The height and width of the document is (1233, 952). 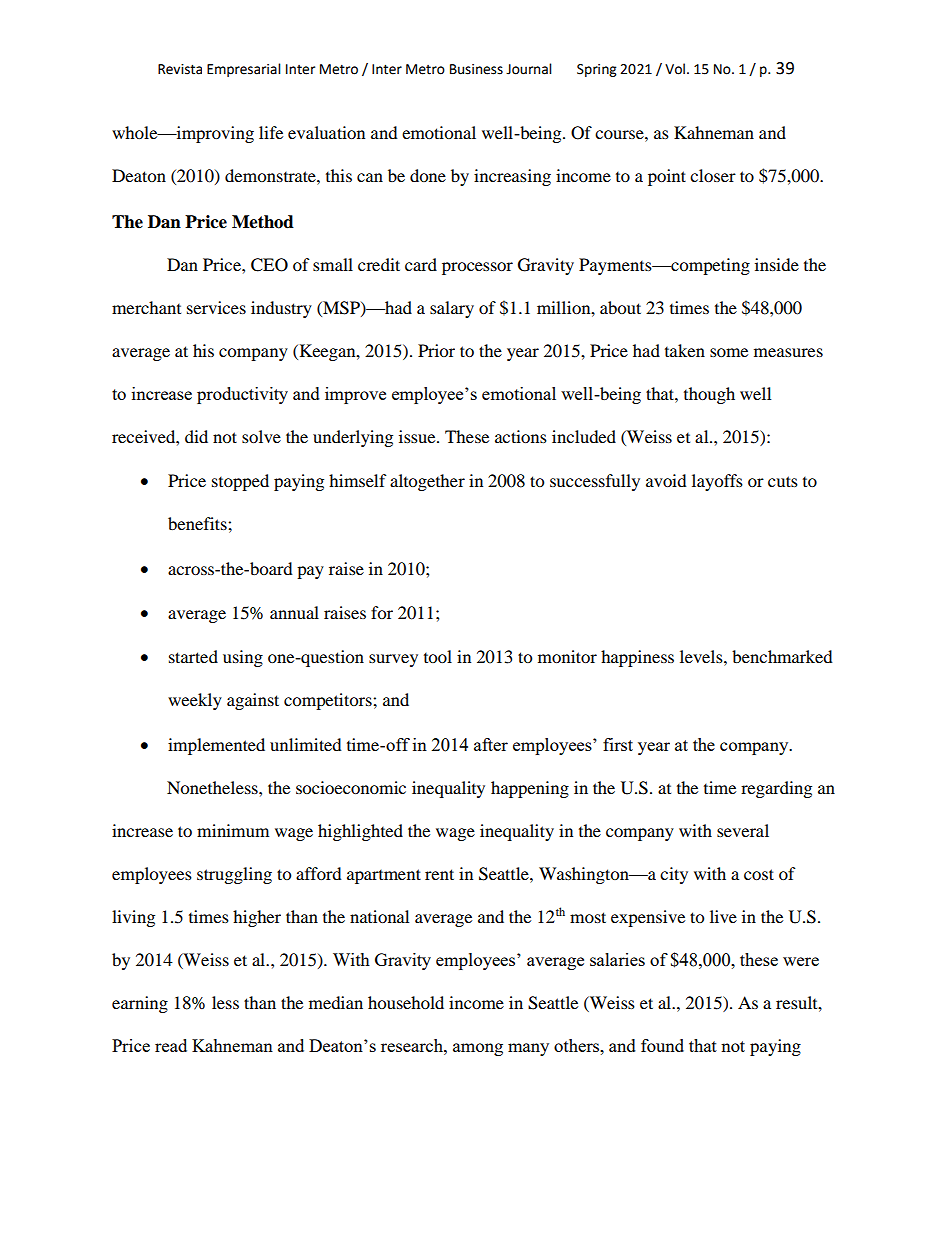 I want to click on altogether, so click(x=427, y=482).
